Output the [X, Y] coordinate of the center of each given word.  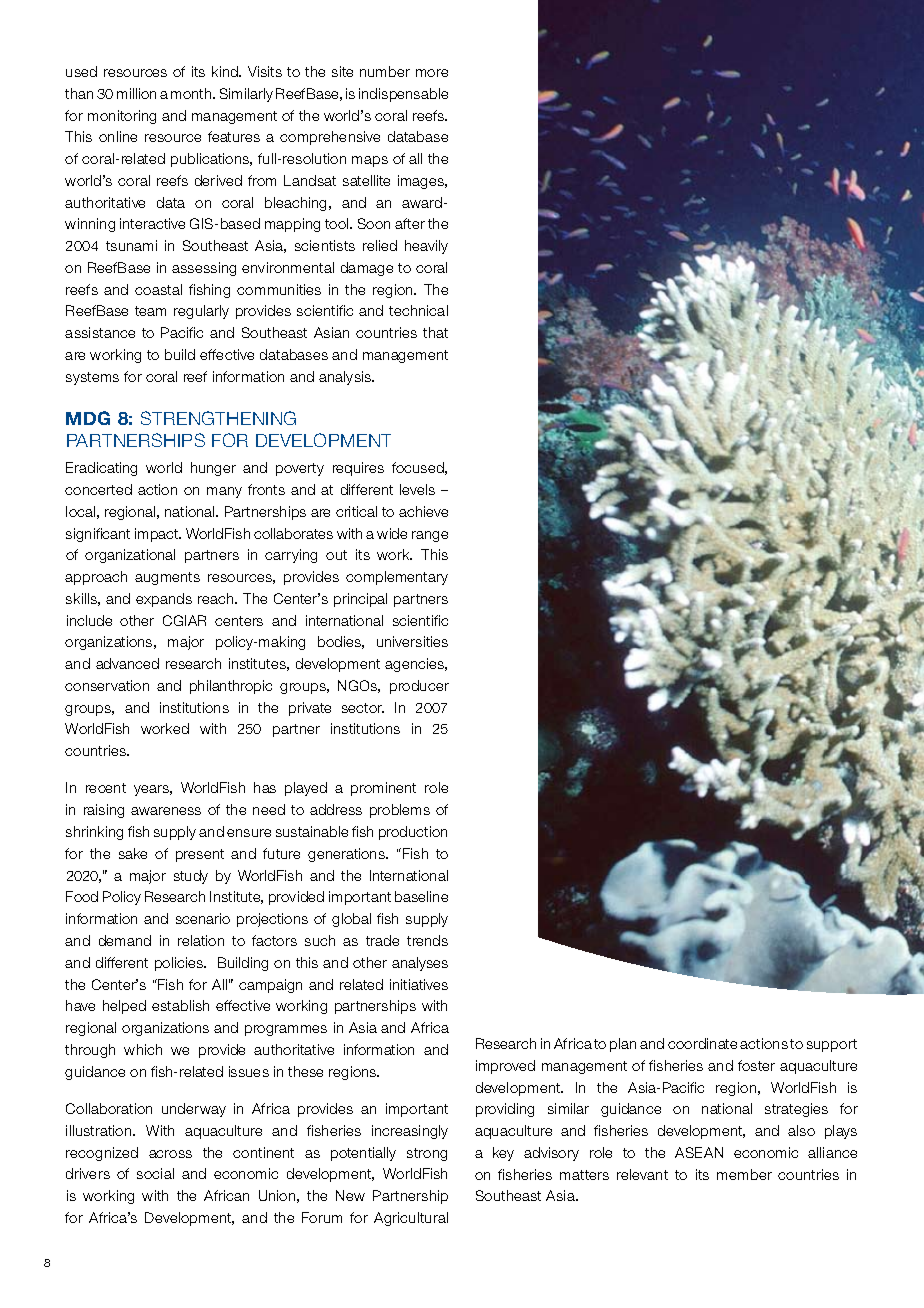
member [744, 1174]
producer [419, 687]
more [432, 73]
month [192, 93]
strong [427, 1154]
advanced [127, 663]
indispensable [403, 95]
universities [412, 641]
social [155, 1173]
